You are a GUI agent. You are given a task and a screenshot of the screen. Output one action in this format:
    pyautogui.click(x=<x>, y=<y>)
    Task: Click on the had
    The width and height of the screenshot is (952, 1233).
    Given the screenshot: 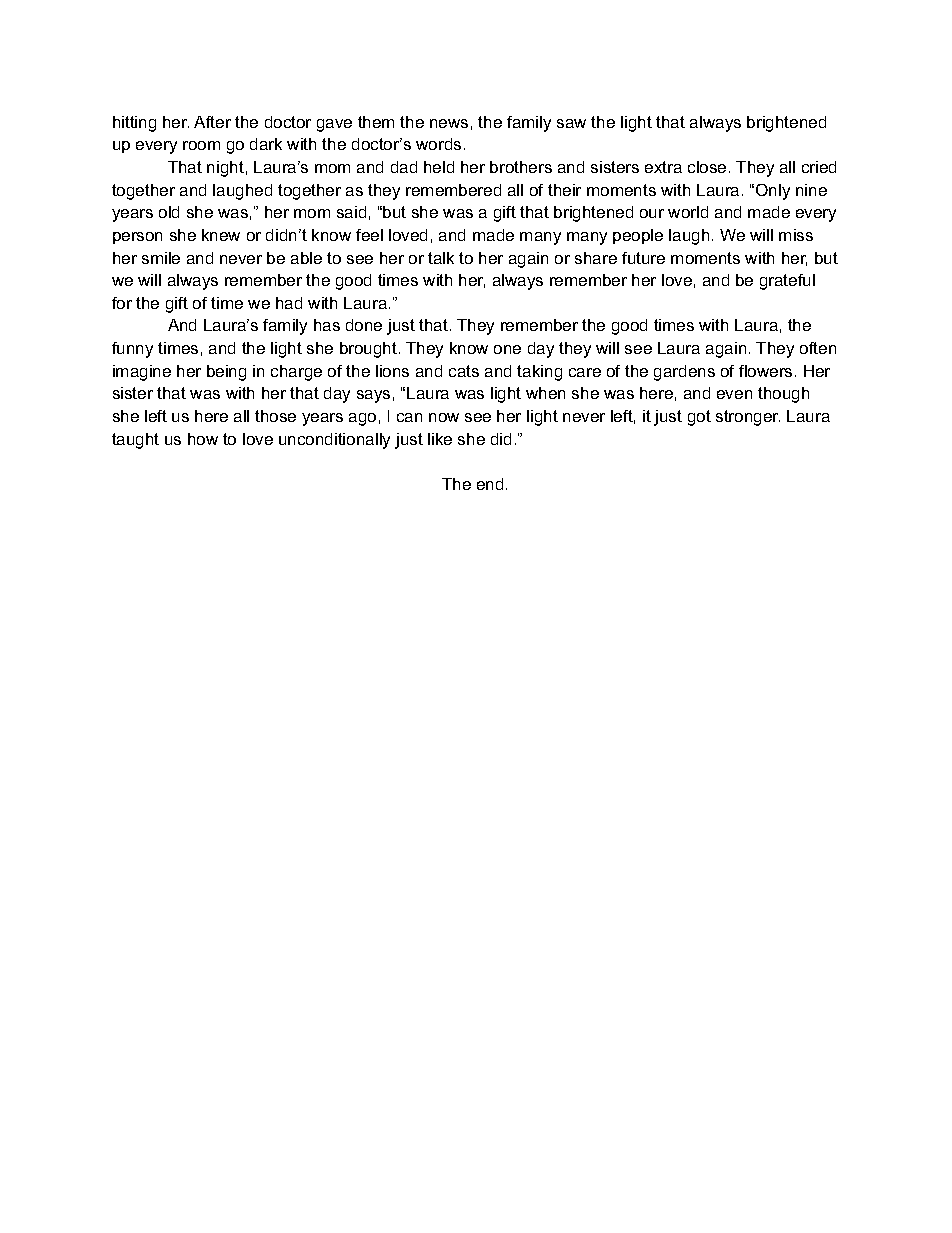 What is the action you would take?
    pyautogui.click(x=289, y=303)
